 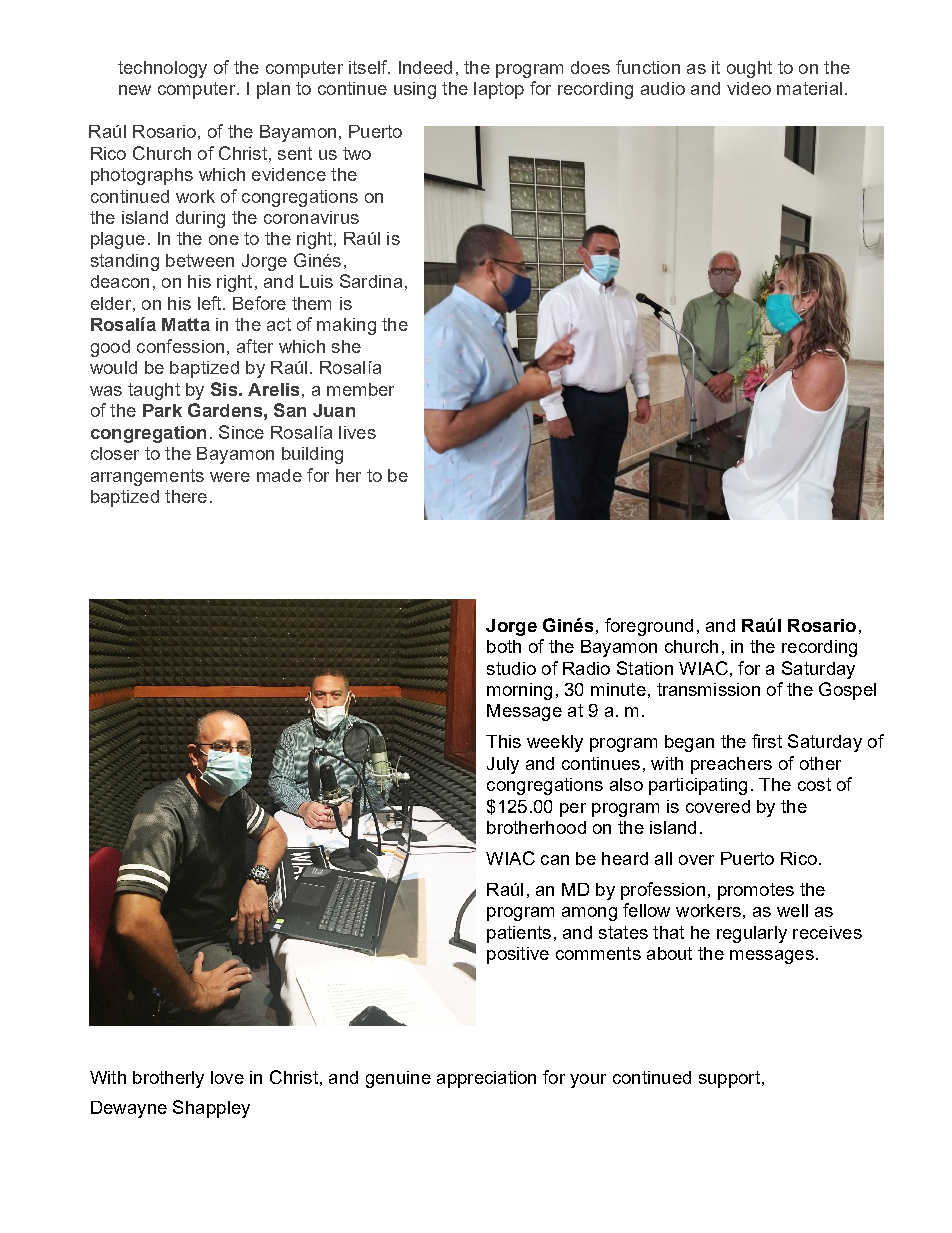 What do you see at coordinates (503, 765) in the page?
I see `July` at bounding box center [503, 765].
